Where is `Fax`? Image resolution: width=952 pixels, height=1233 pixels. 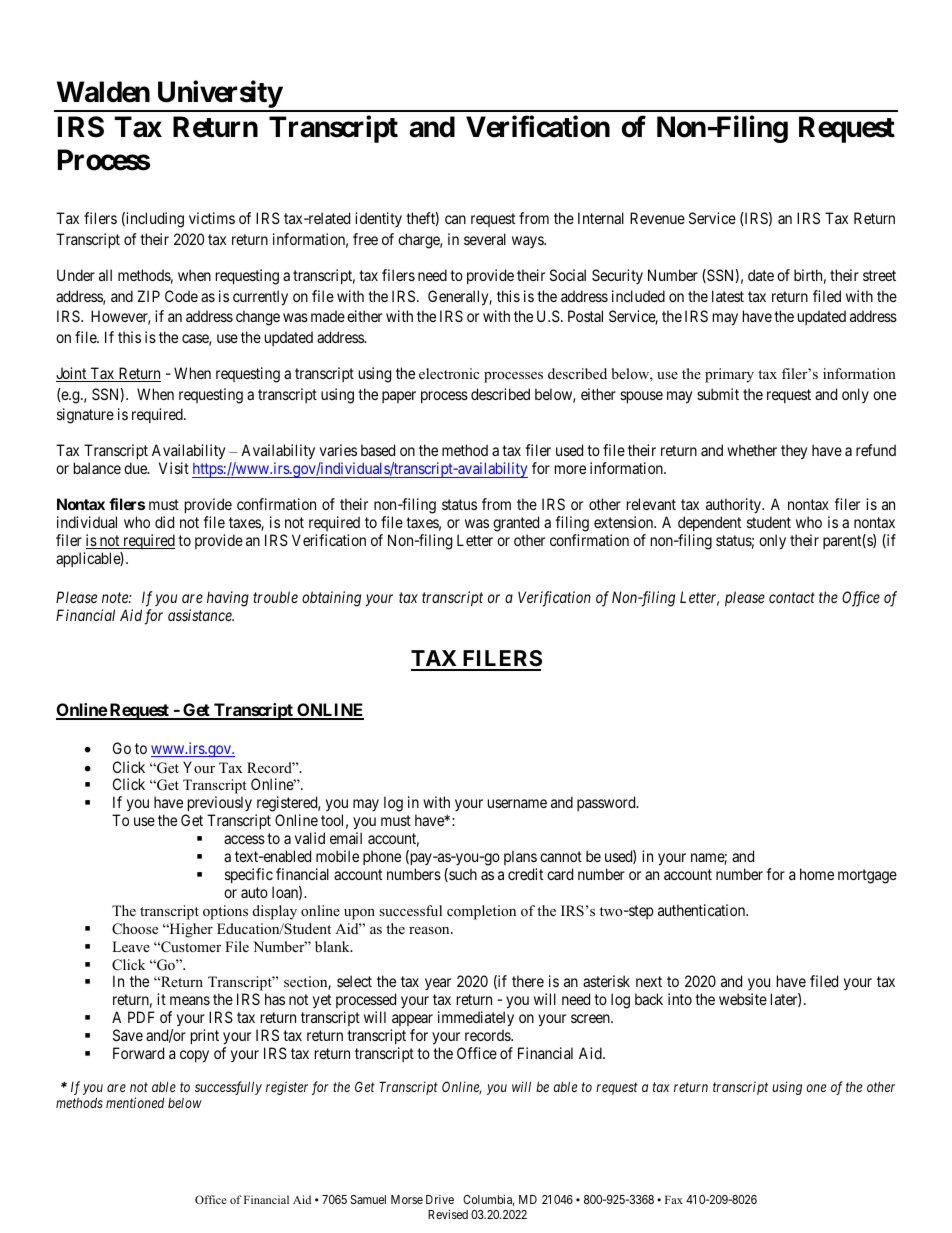
Fax is located at coordinates (674, 1199).
